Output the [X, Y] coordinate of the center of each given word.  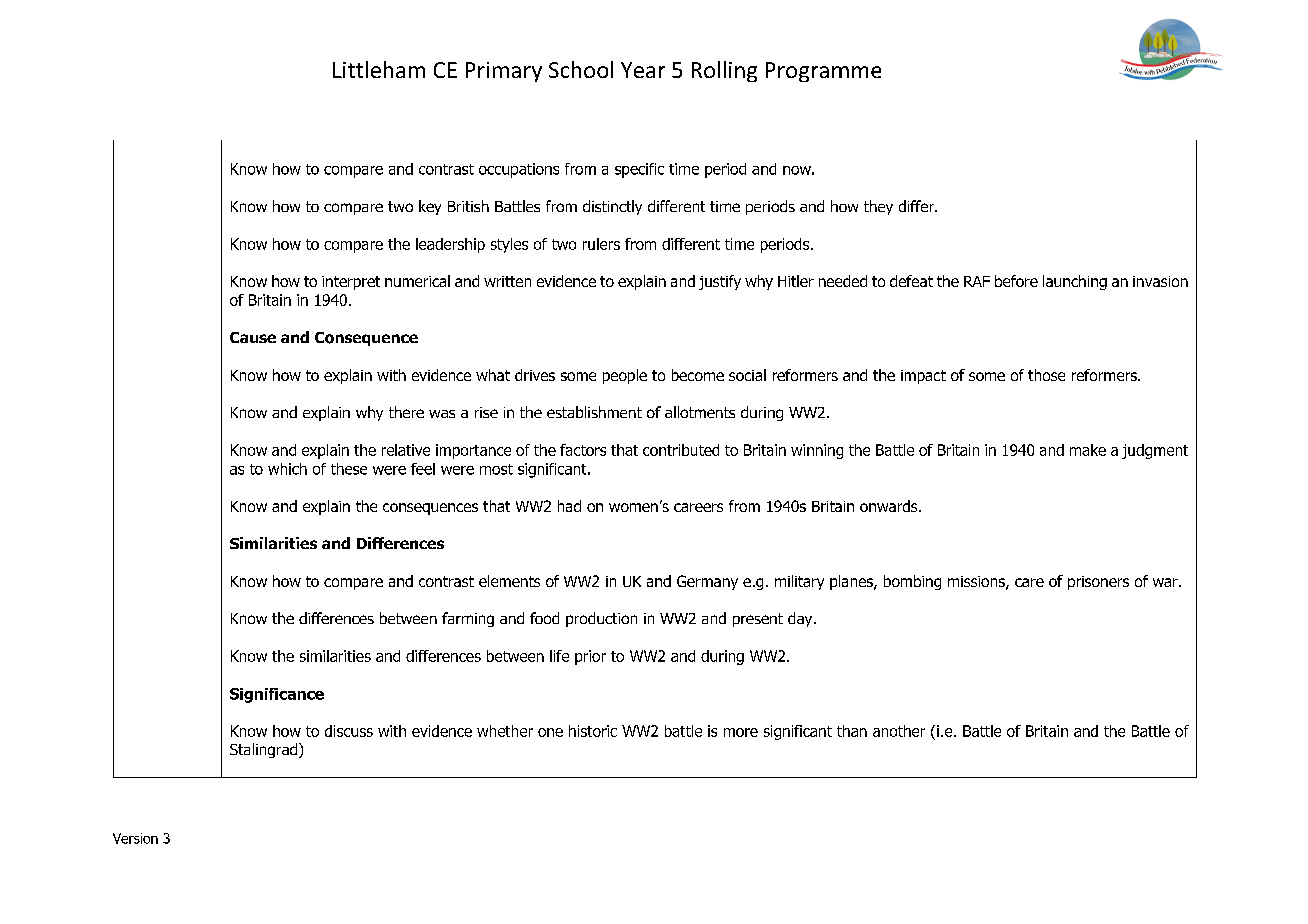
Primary [504, 72]
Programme [823, 72]
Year [643, 70]
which [287, 469]
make [1088, 450]
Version [135, 838]
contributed [681, 450]
